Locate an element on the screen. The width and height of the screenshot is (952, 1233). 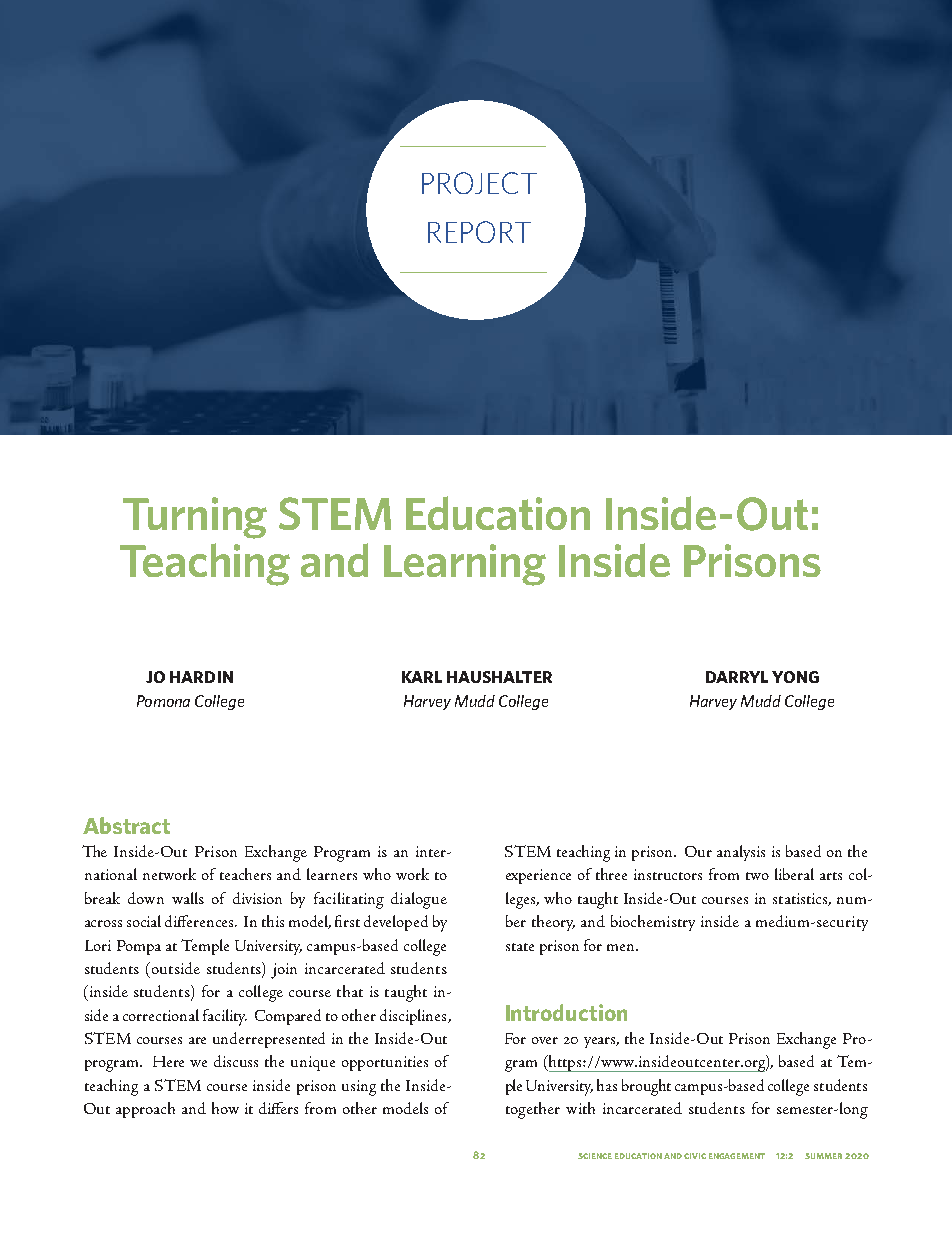
analysis is located at coordinates (741, 853).
